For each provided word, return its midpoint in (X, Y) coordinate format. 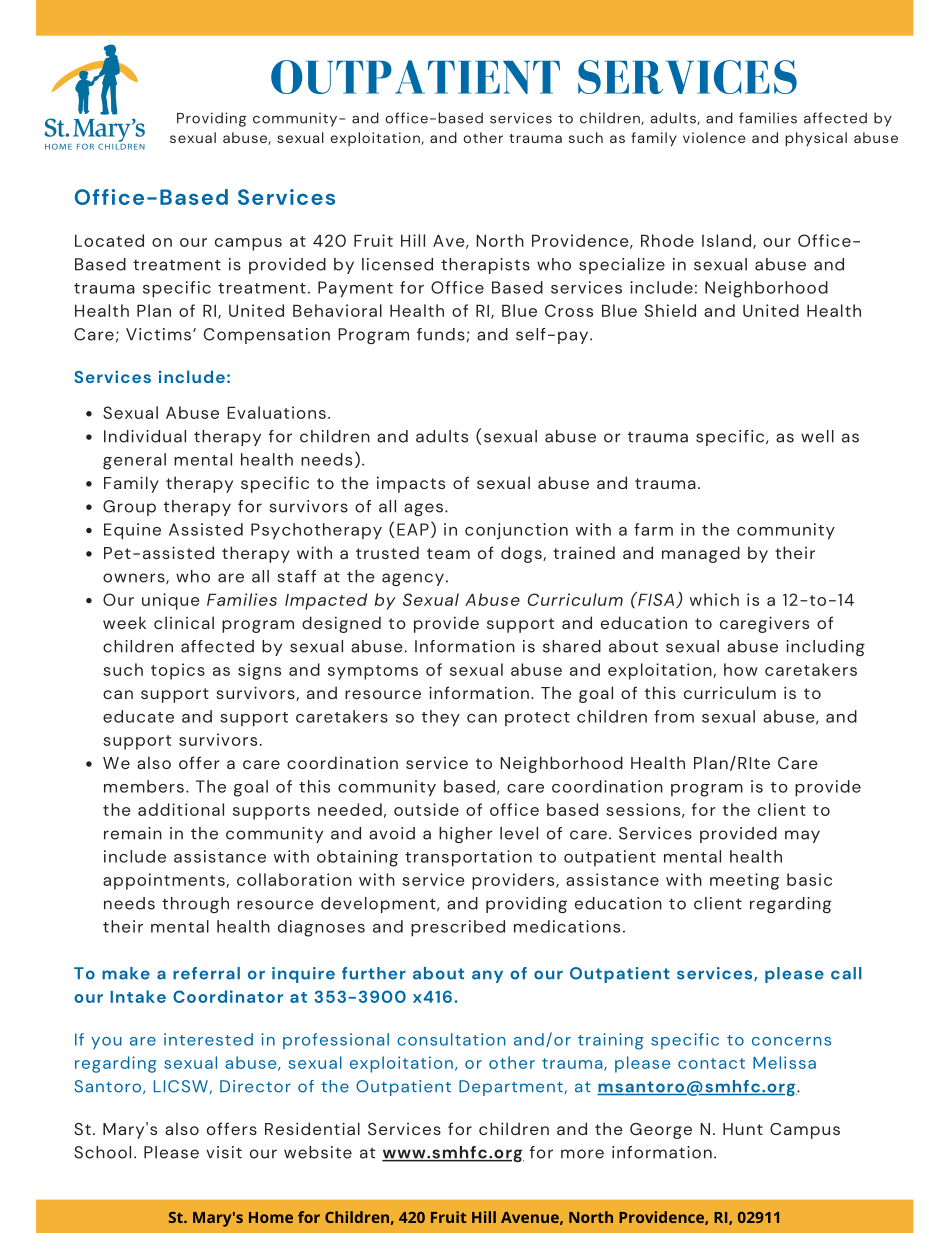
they (441, 718)
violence (714, 137)
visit (224, 1152)
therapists (485, 266)
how (741, 669)
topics (178, 671)
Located (109, 240)
